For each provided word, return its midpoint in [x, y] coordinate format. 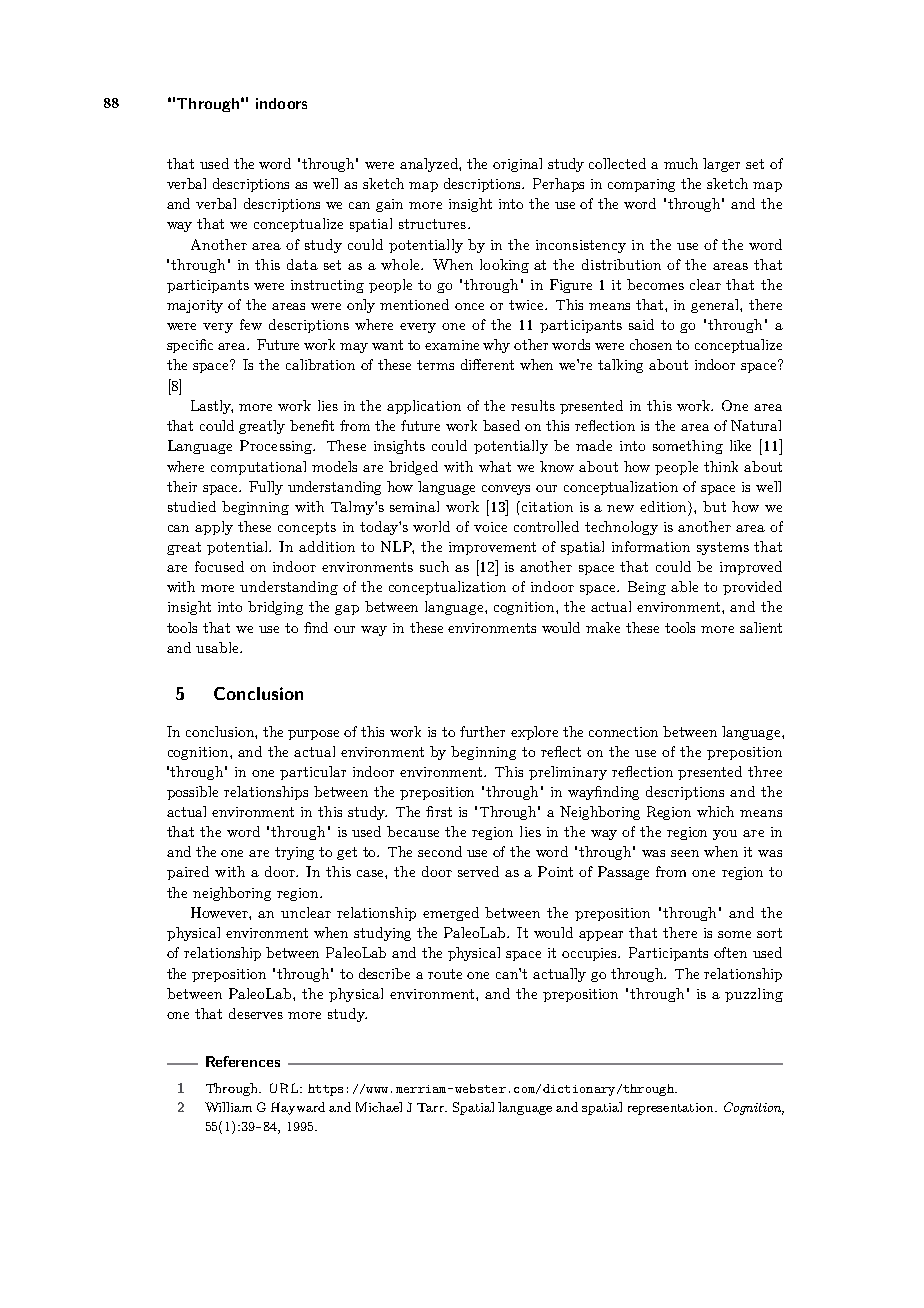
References [243, 1061]
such [434, 566]
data [302, 264]
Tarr [431, 1107]
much [681, 163]
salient [761, 627]
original [517, 165]
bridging [275, 608]
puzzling [754, 995]
